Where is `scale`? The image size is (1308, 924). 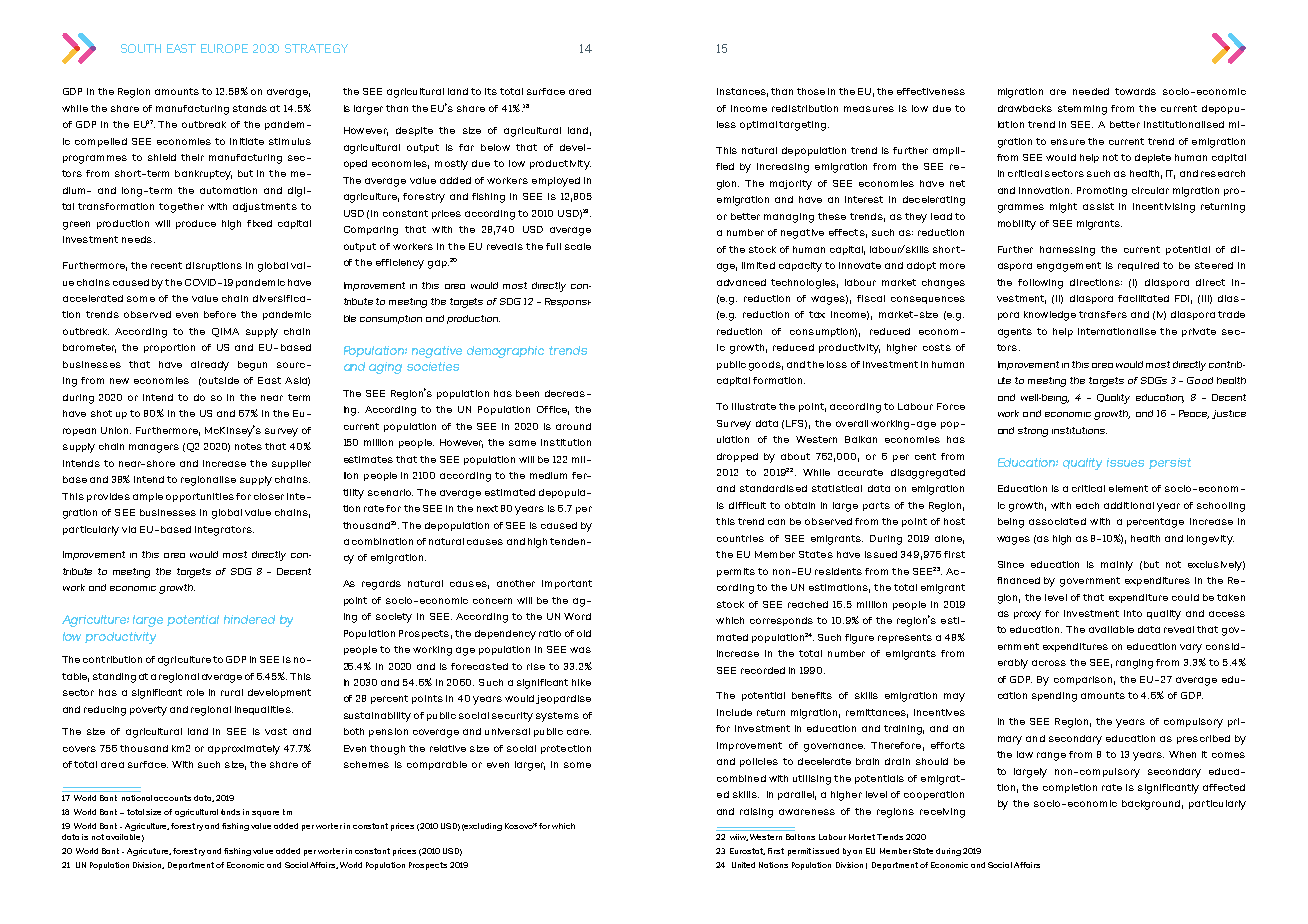 scale is located at coordinates (578, 246).
